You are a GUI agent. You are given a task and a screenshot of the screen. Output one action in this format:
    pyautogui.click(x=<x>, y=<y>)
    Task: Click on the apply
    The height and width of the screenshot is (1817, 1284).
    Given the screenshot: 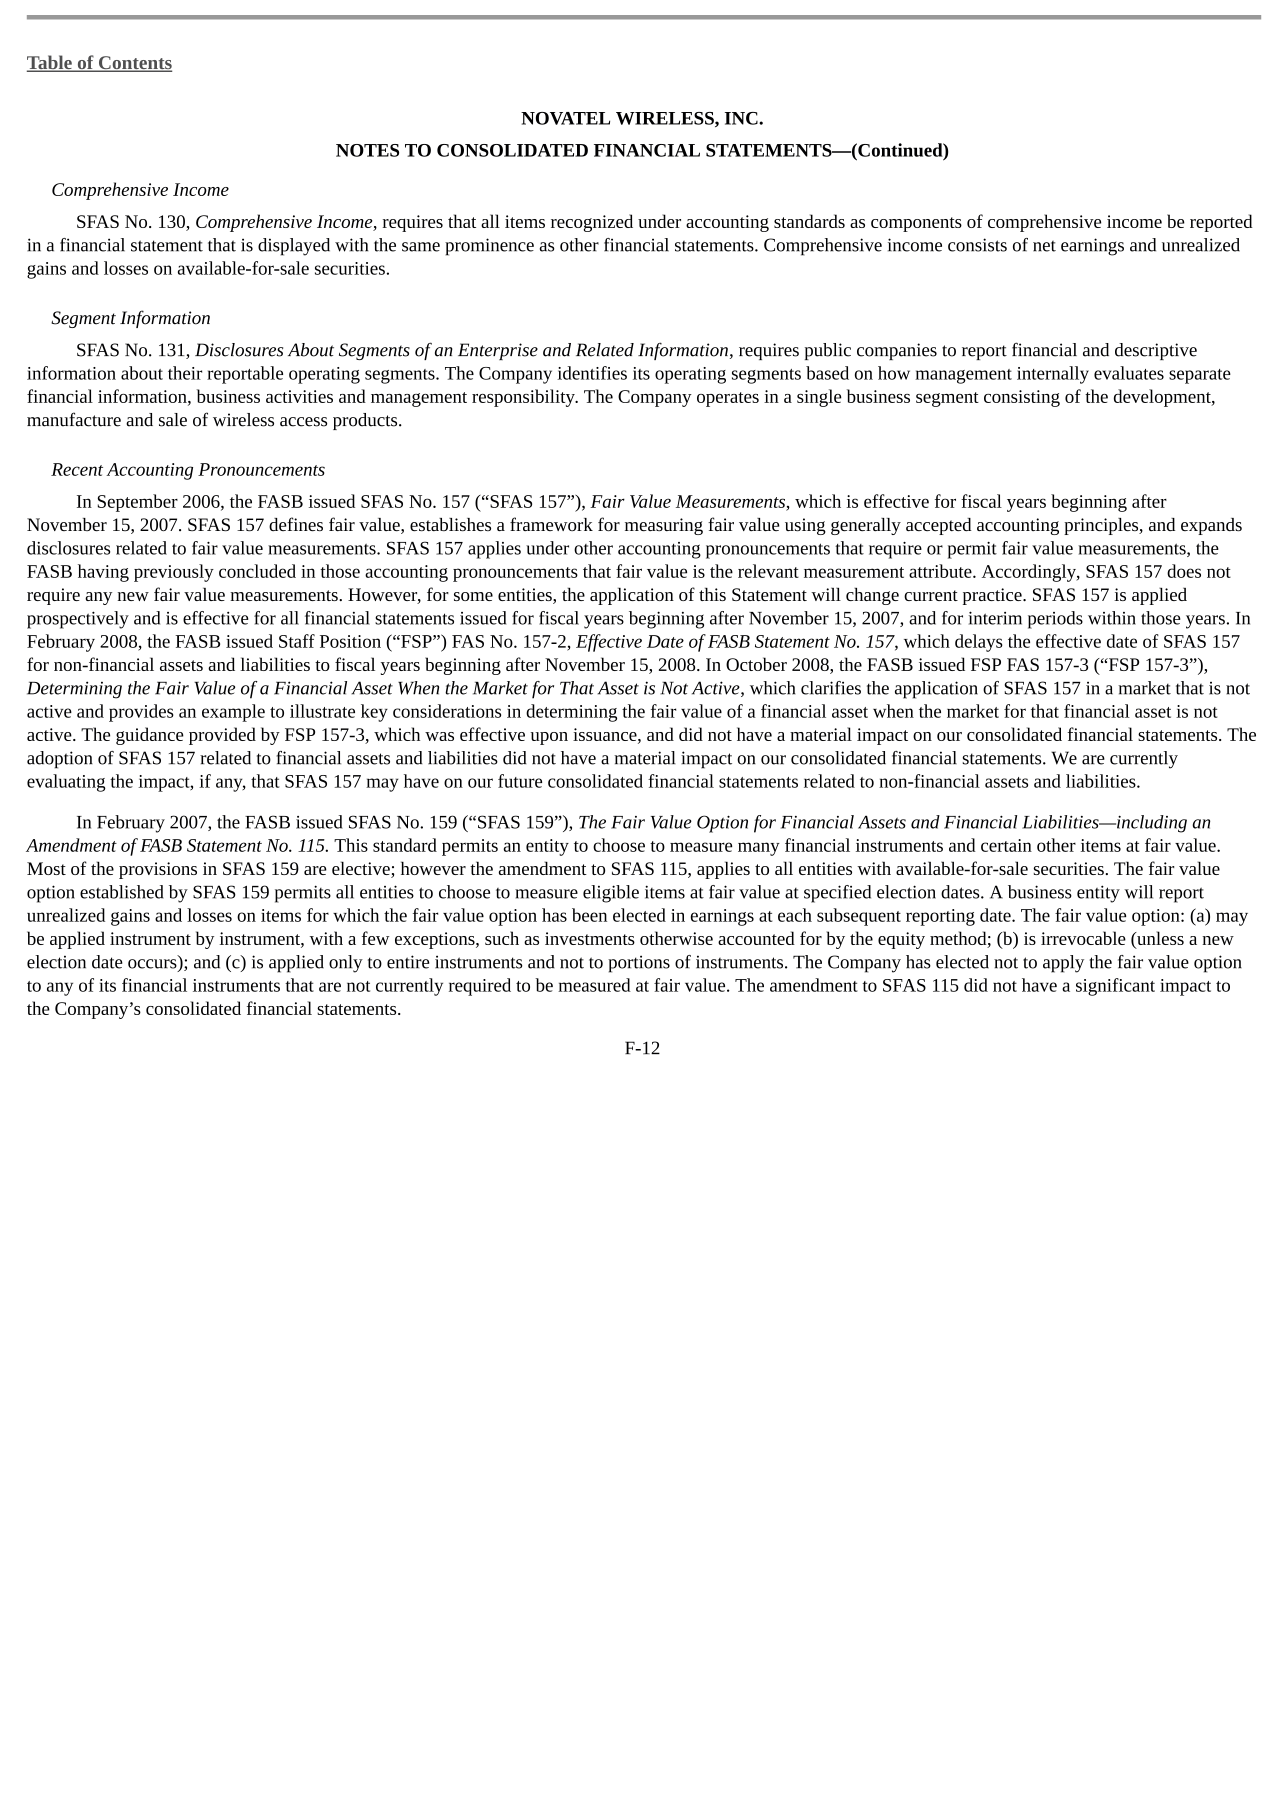 What is the action you would take?
    pyautogui.click(x=1063, y=964)
